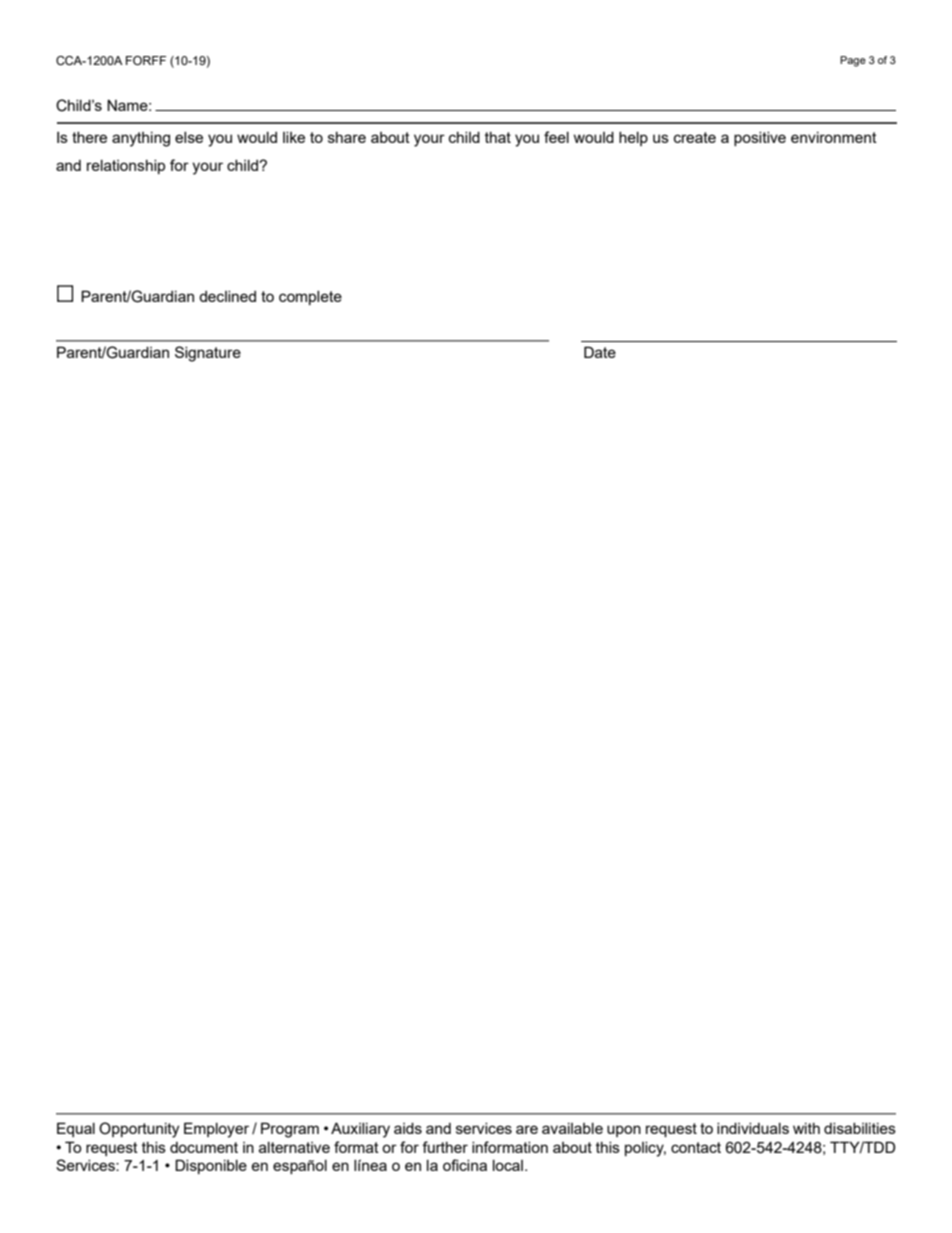  Describe the element at coordinates (753, 1128) in the screenshot. I see `individuals` at that location.
